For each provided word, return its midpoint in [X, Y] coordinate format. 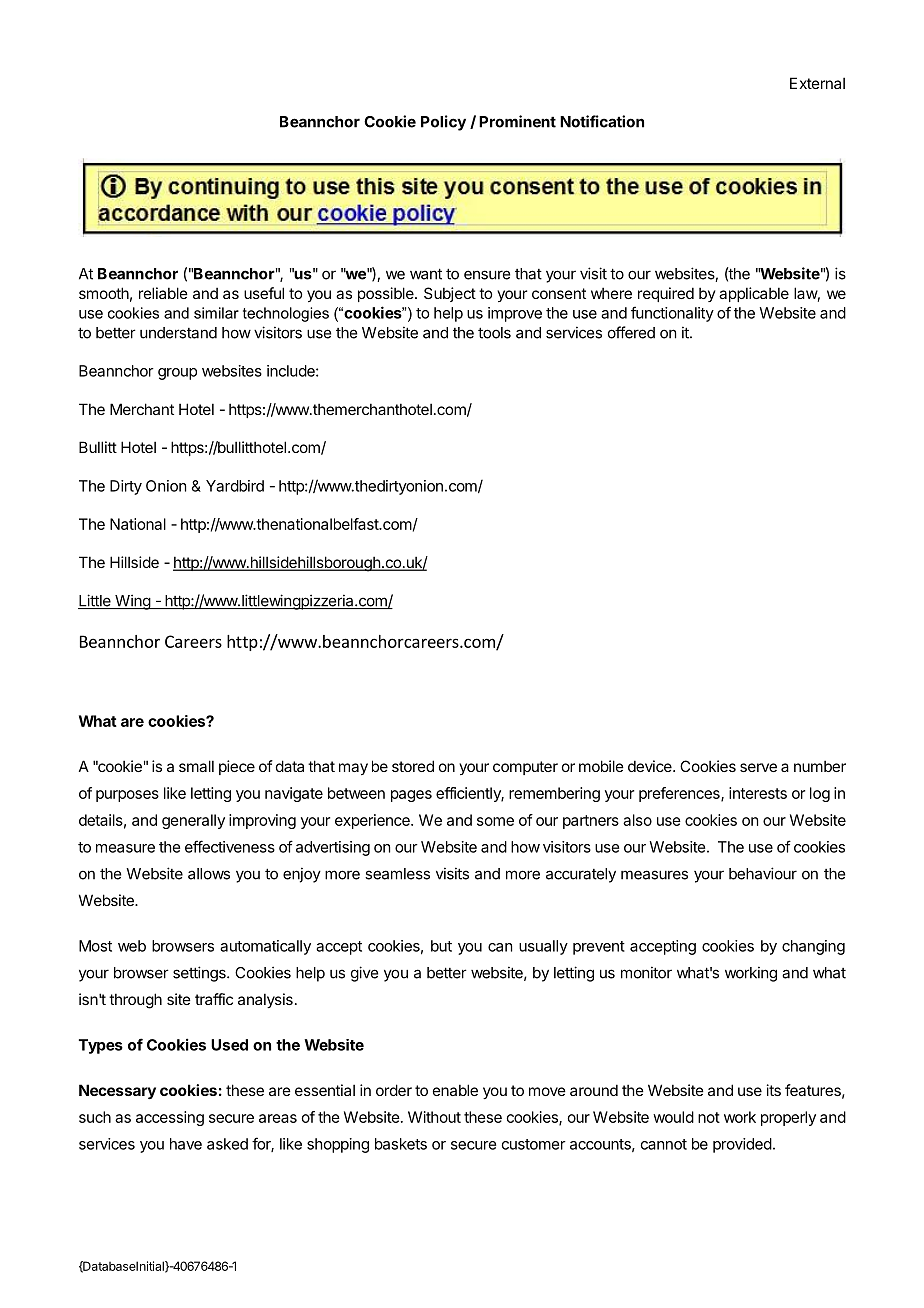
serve [758, 767]
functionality [672, 314]
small [196, 766]
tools [494, 333]
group [177, 374]
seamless [397, 874]
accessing [170, 1118]
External [817, 83]
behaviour [763, 873]
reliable [163, 293]
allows [209, 874]
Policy [443, 123]
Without [434, 1117]
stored [413, 766]
